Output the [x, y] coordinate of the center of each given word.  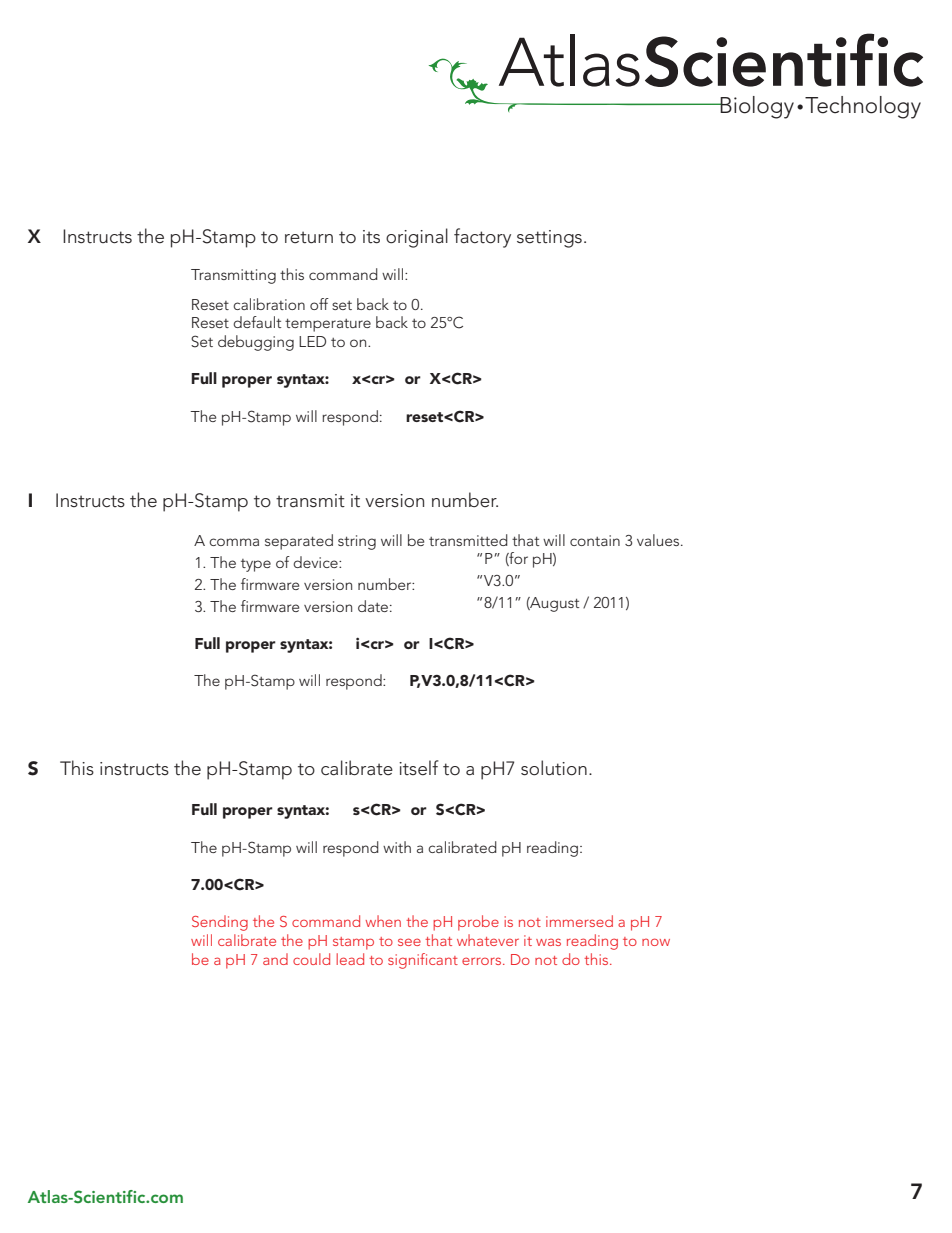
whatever [488, 940]
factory [482, 238]
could [311, 959]
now [656, 942]
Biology [756, 107]
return [309, 237]
